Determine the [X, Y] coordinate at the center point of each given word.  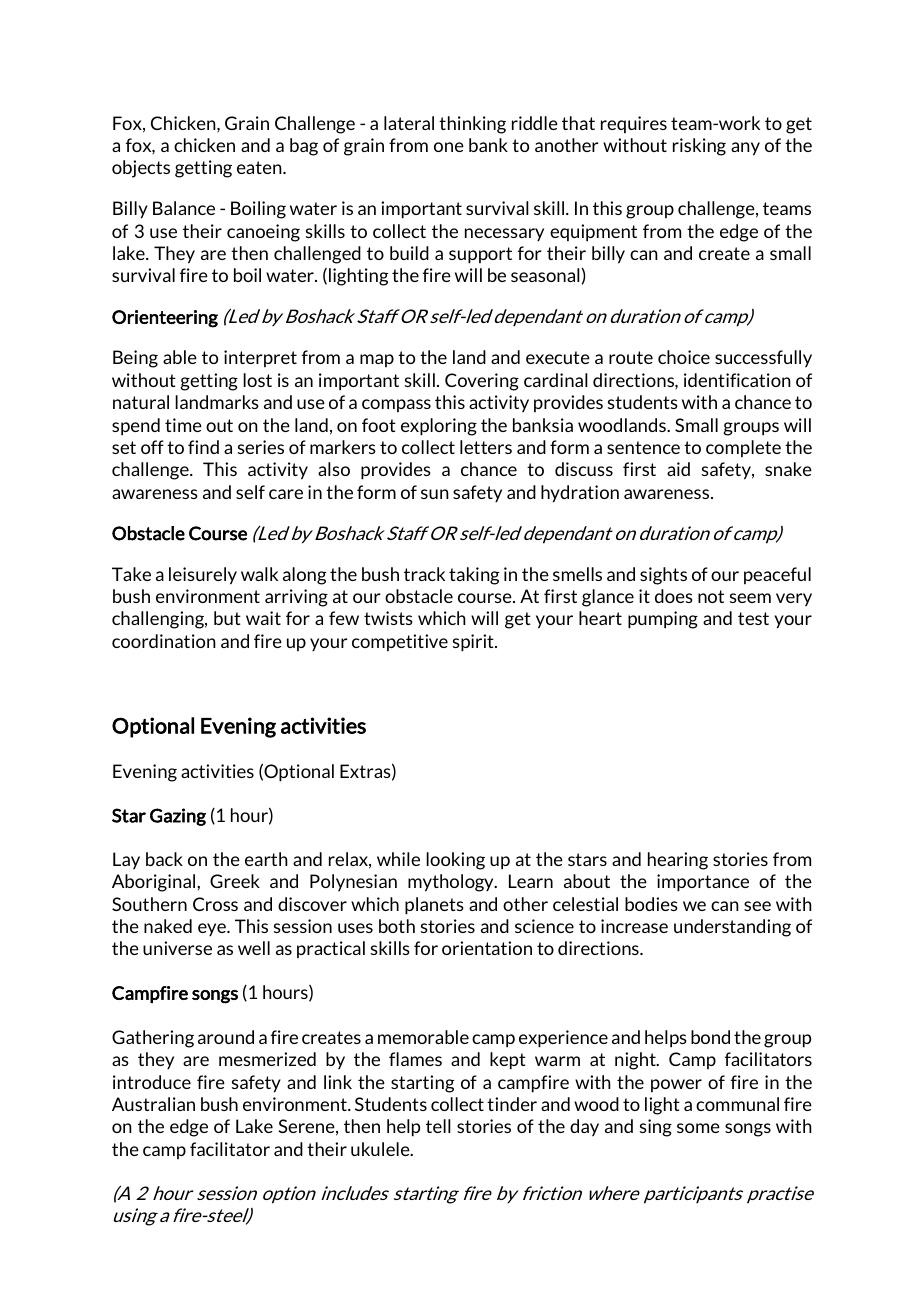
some [698, 1128]
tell [438, 1126]
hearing [678, 861]
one [449, 147]
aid [678, 469]
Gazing [178, 817]
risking [699, 147]
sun [435, 494]
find [203, 447]
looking [455, 861]
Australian [153, 1104]
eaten [260, 167]
